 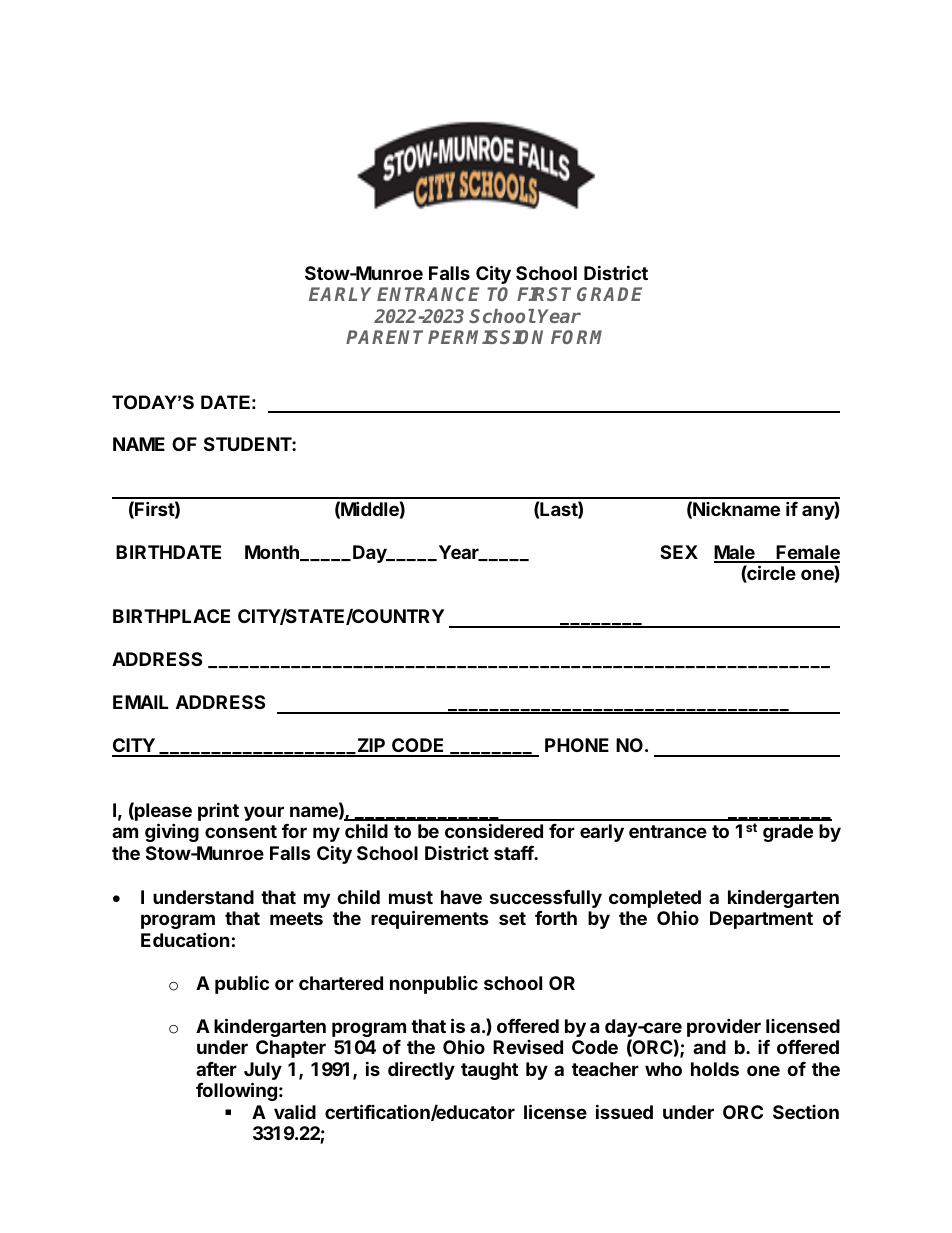 I want to click on PARENT, so click(x=384, y=337).
